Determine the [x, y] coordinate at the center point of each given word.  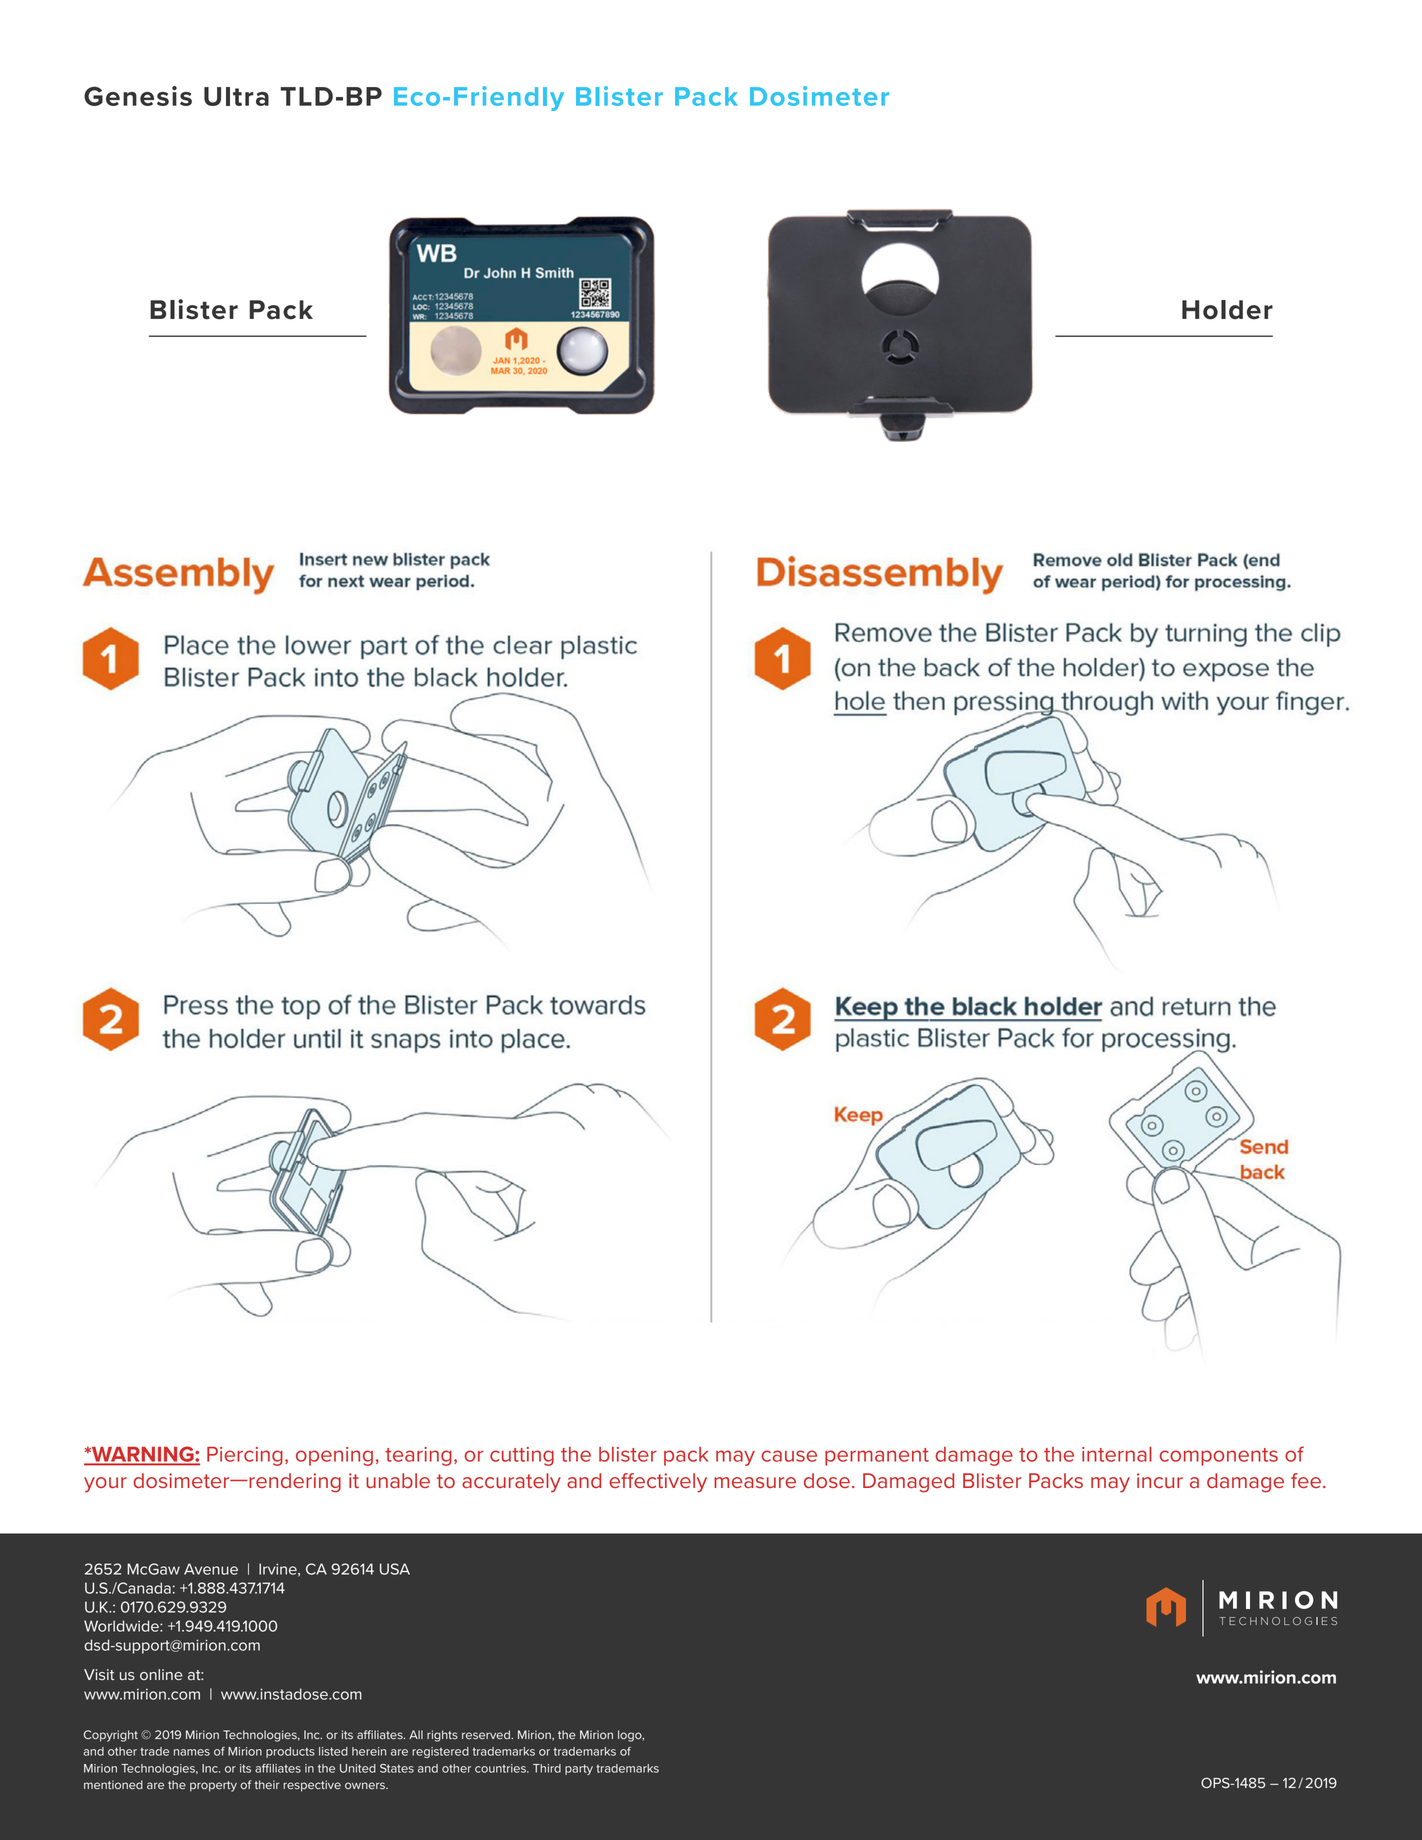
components [1218, 1457]
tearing [418, 1456]
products [290, 1752]
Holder [1227, 310]
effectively [658, 1483]
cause [789, 1456]
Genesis [138, 96]
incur [1160, 1480]
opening [334, 1456]
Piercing [245, 1456]
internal [1117, 1454]
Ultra [236, 96]
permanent [877, 1457]
